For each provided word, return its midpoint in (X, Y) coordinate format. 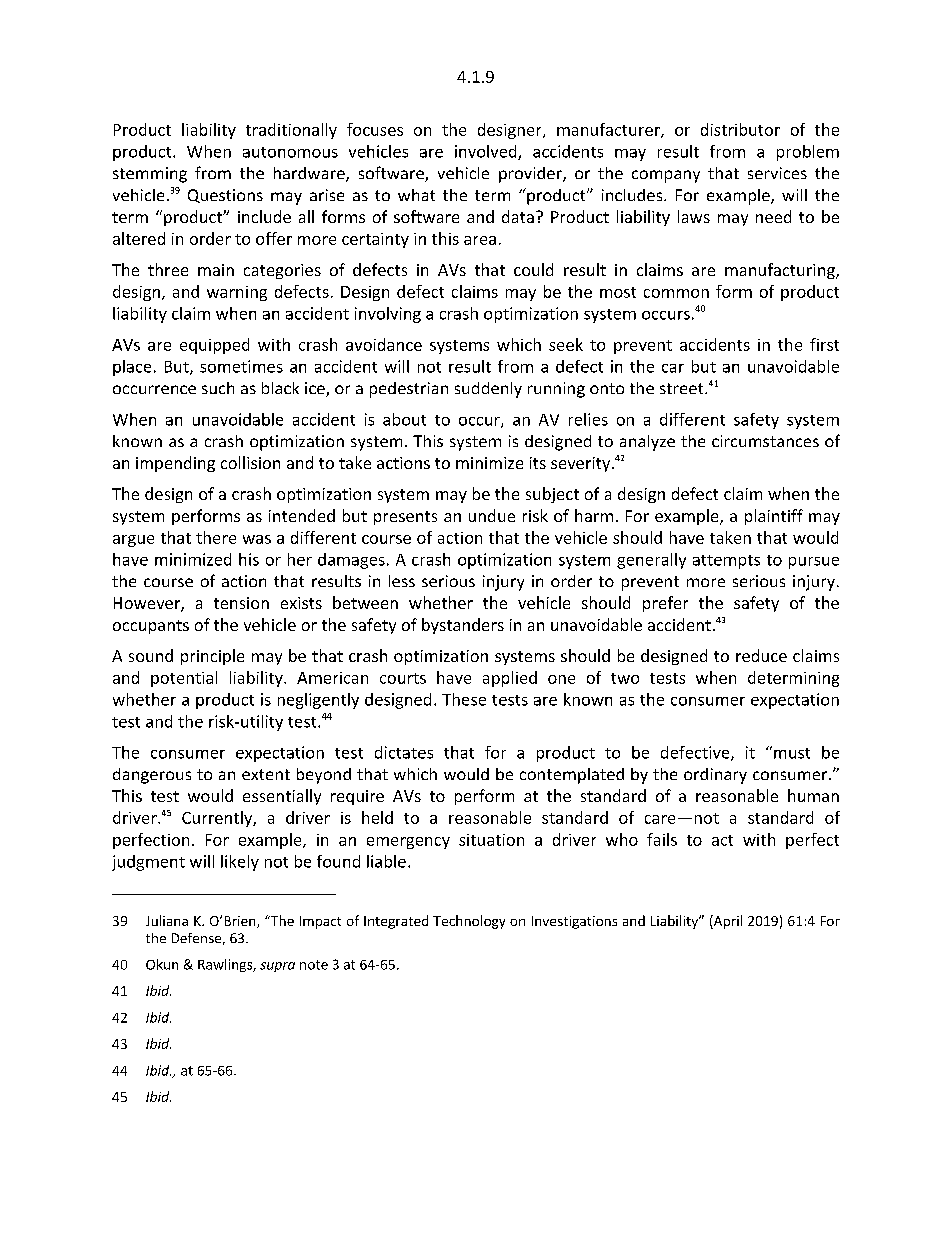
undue (492, 515)
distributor (740, 129)
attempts (726, 562)
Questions (225, 196)
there (216, 537)
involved (487, 152)
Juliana (167, 920)
